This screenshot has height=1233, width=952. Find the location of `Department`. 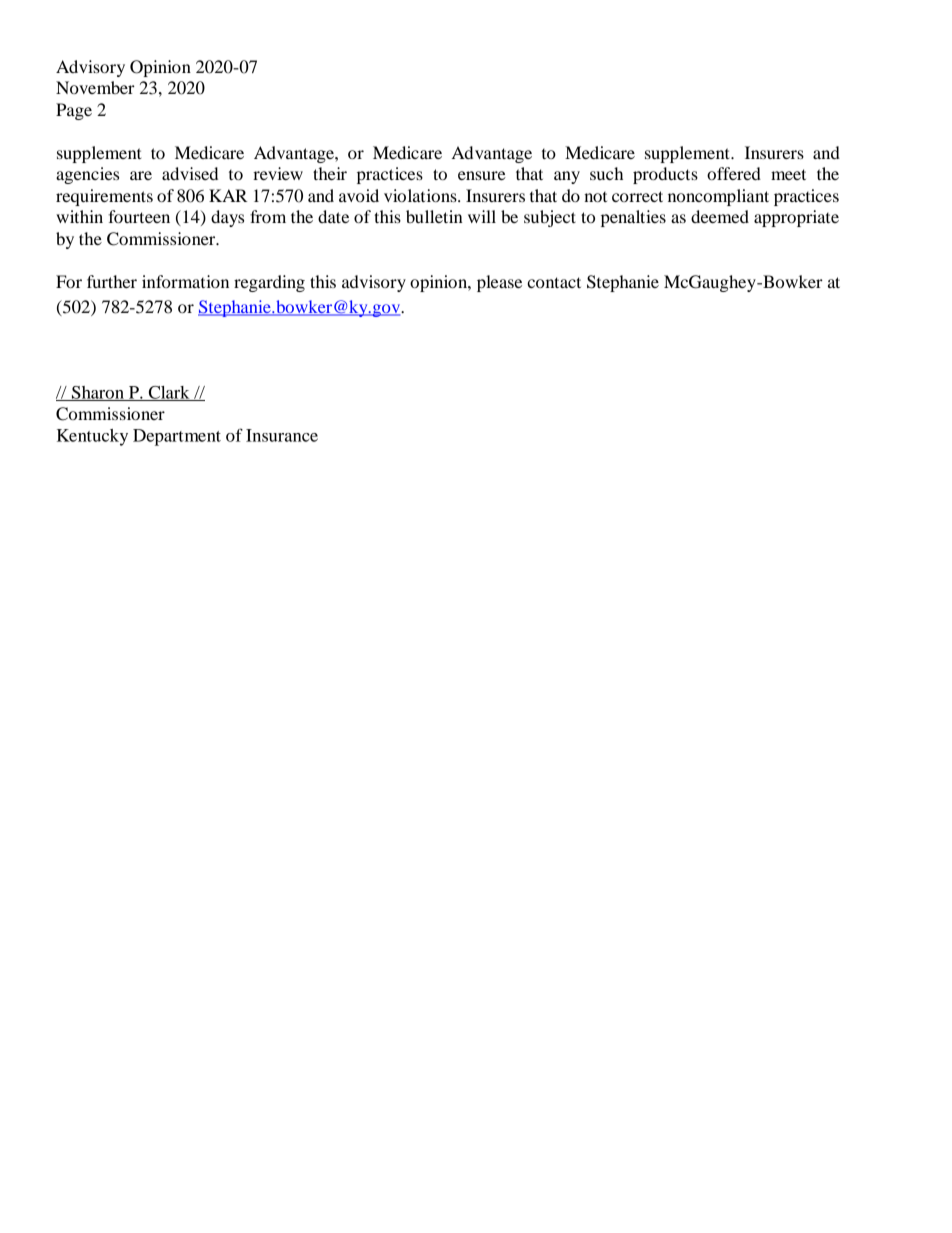

Department is located at coordinates (177, 437).
